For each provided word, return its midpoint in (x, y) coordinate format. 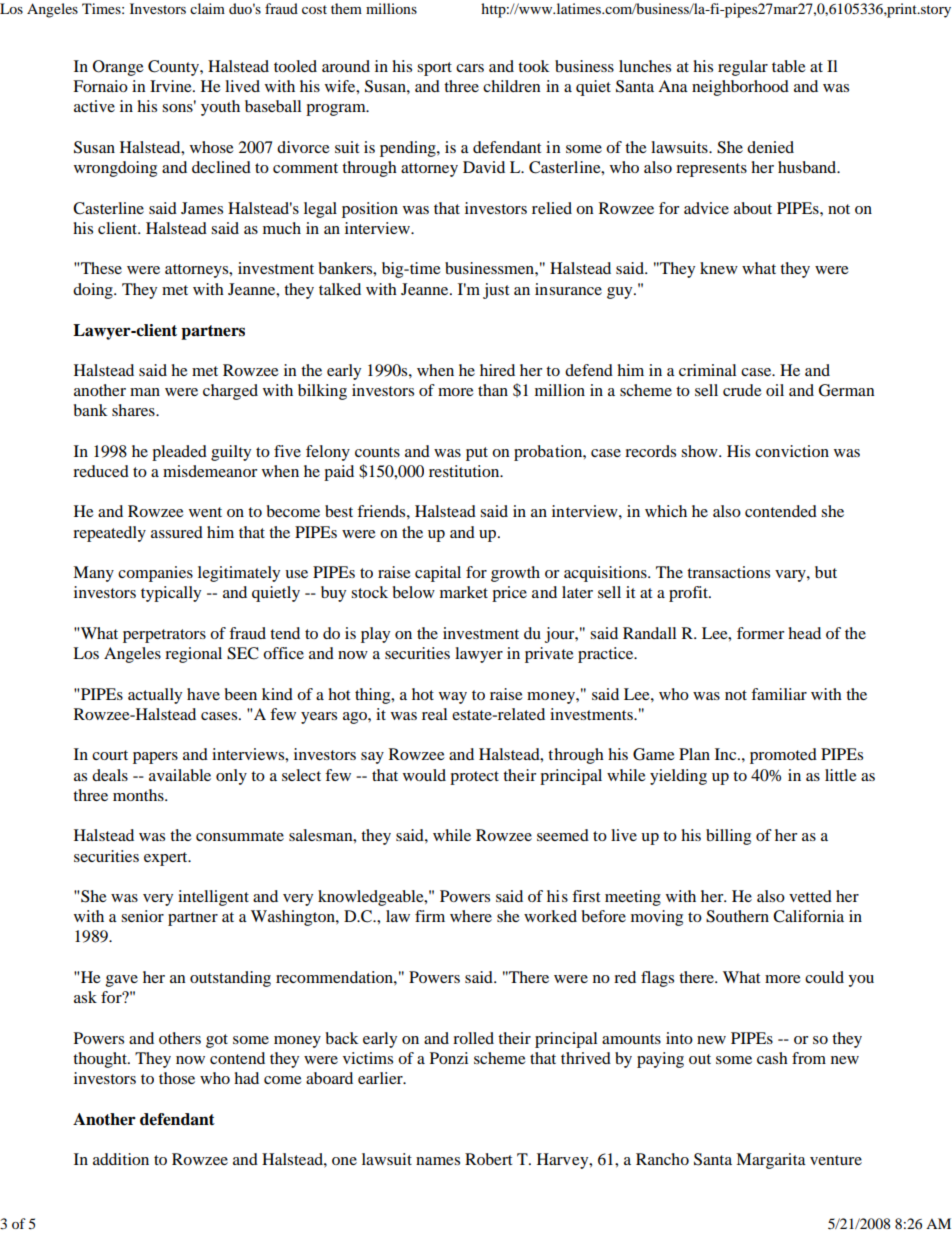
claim (207, 8)
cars (470, 68)
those (177, 1078)
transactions (728, 572)
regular (743, 68)
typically (171, 594)
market (464, 592)
